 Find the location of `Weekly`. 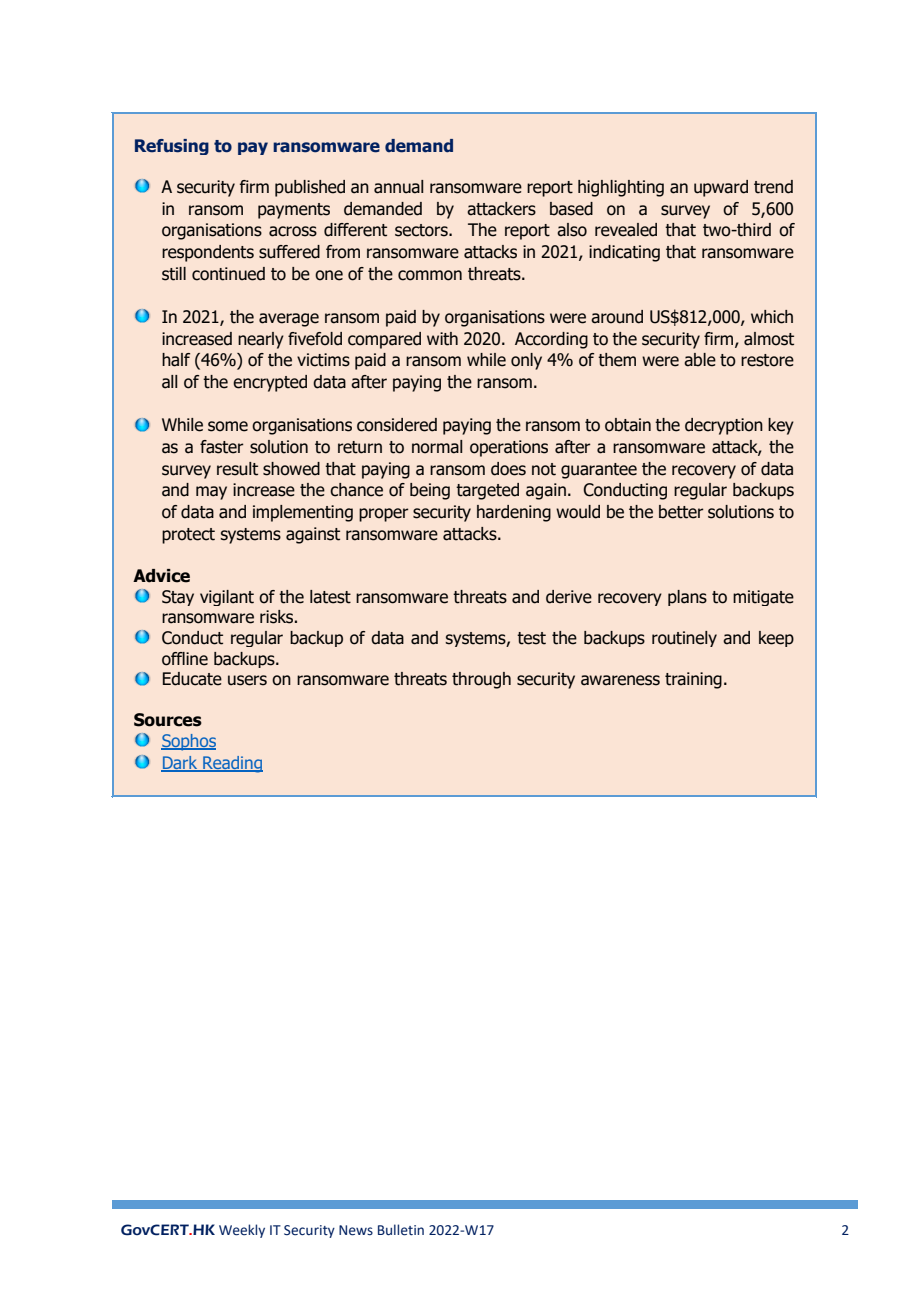

Weekly is located at coordinates (242, 1231).
